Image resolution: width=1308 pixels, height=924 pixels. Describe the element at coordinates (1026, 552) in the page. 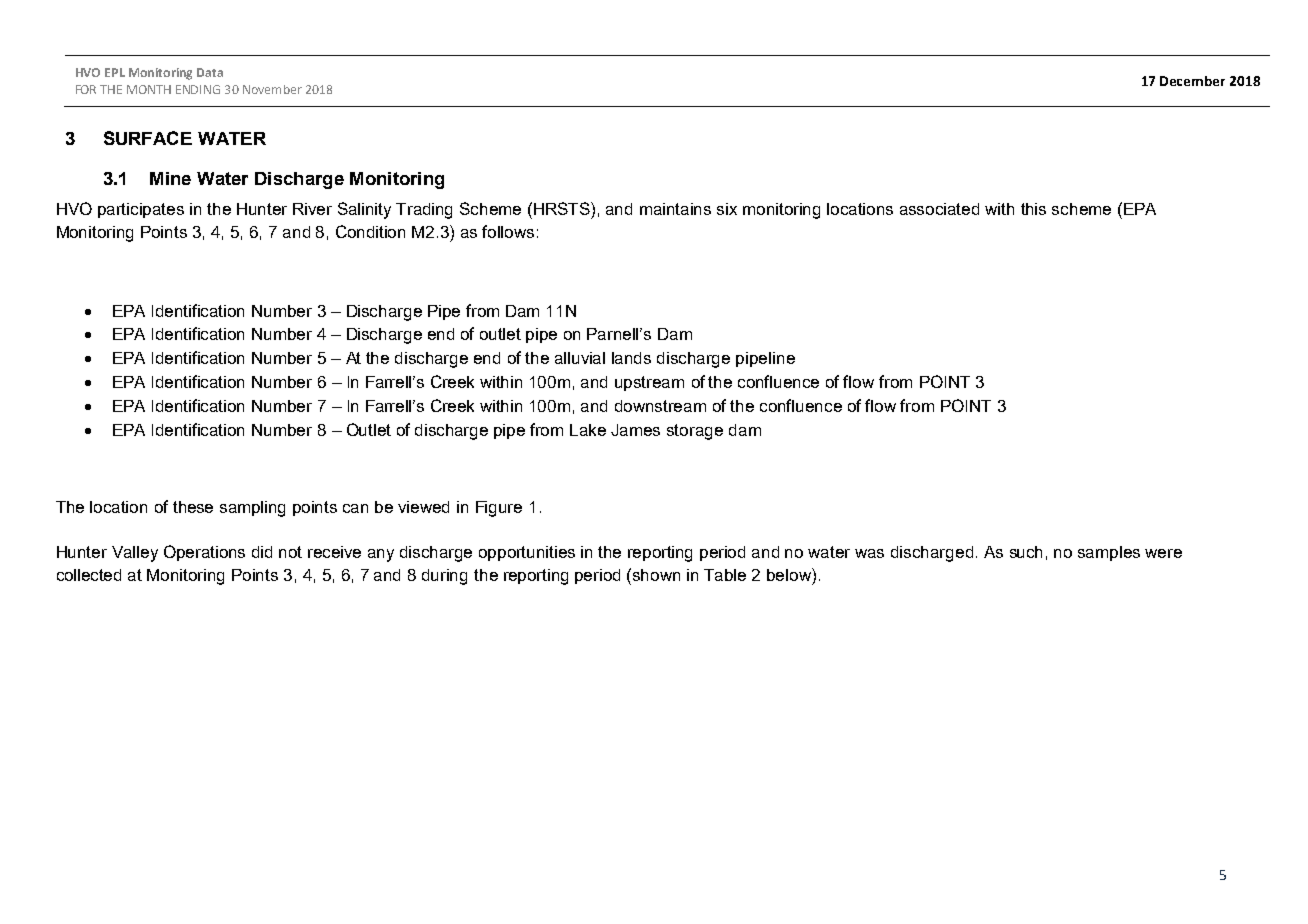

I see `such` at that location.
